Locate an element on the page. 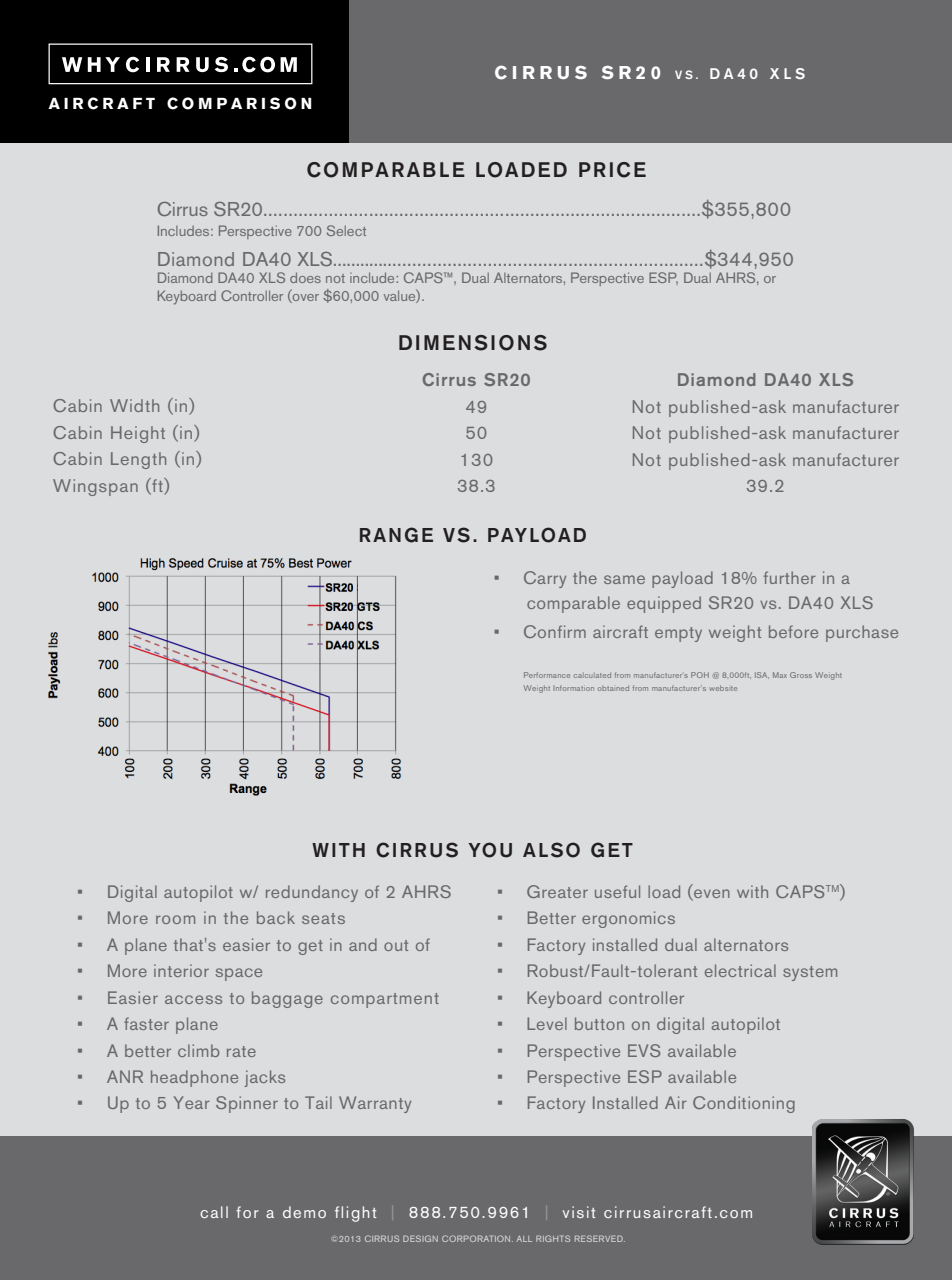  Wingspan is located at coordinates (95, 487).
